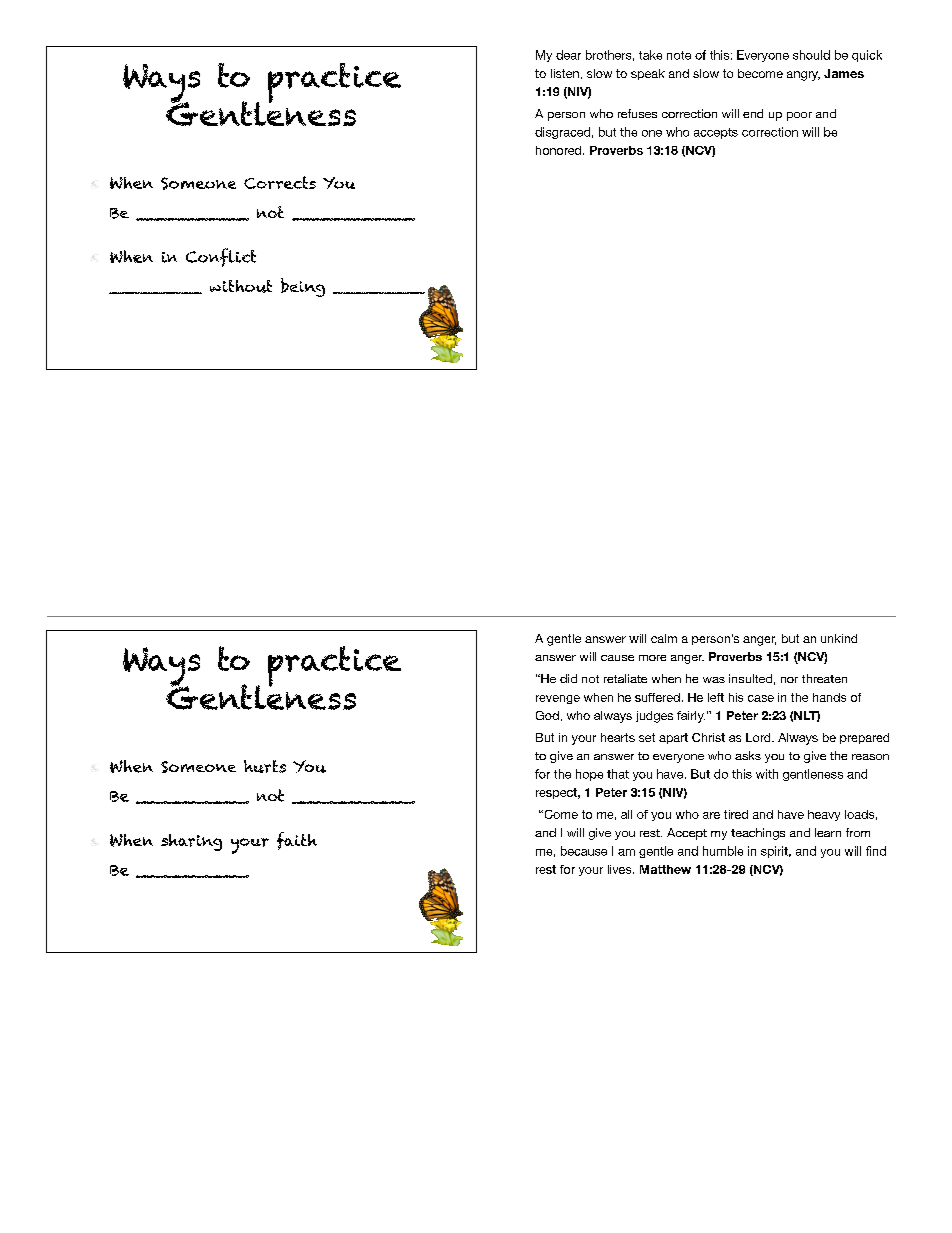  I want to click on Corrects, so click(280, 182).
